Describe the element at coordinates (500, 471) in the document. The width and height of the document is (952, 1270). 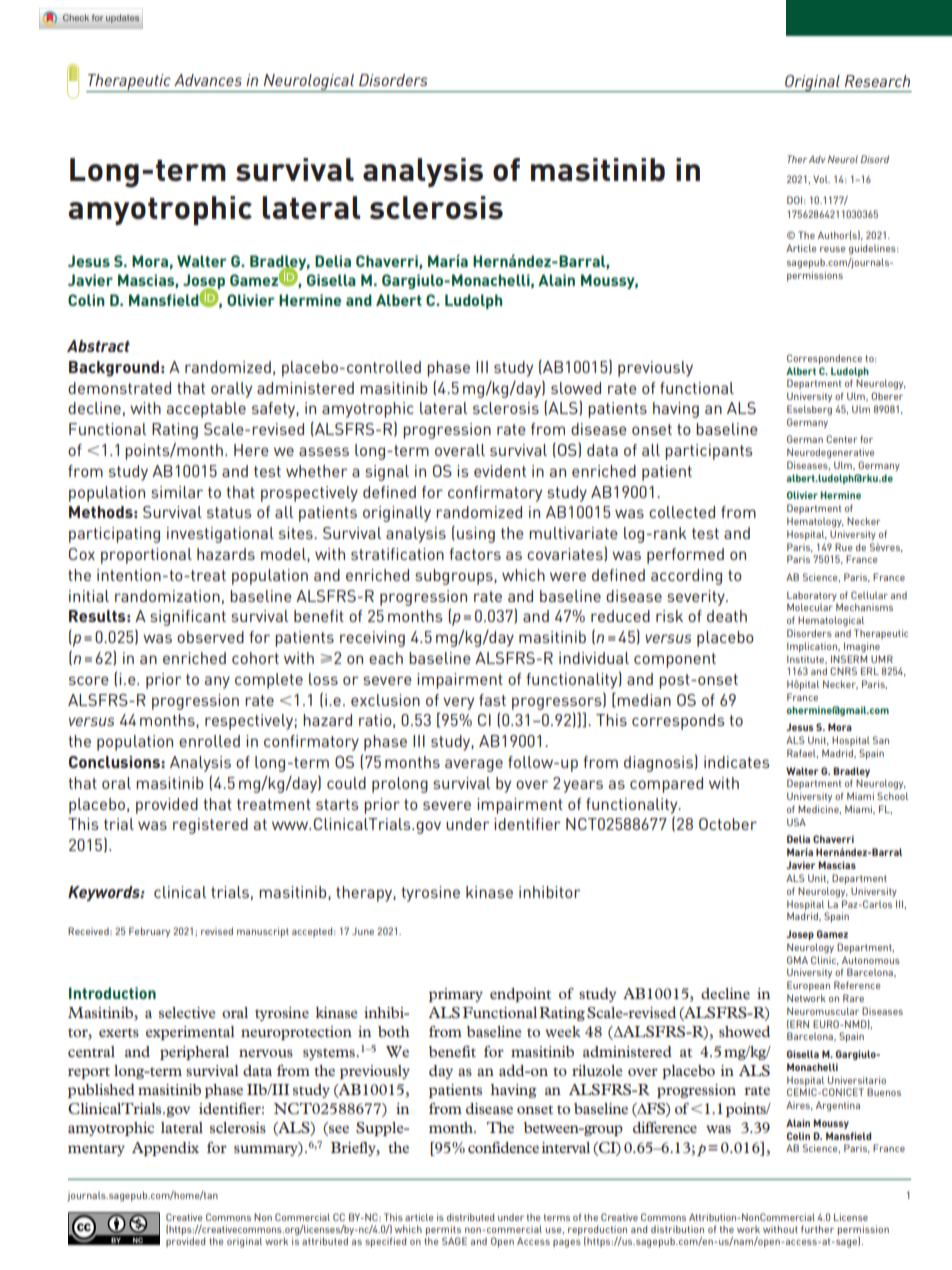
I see `evident` at that location.
